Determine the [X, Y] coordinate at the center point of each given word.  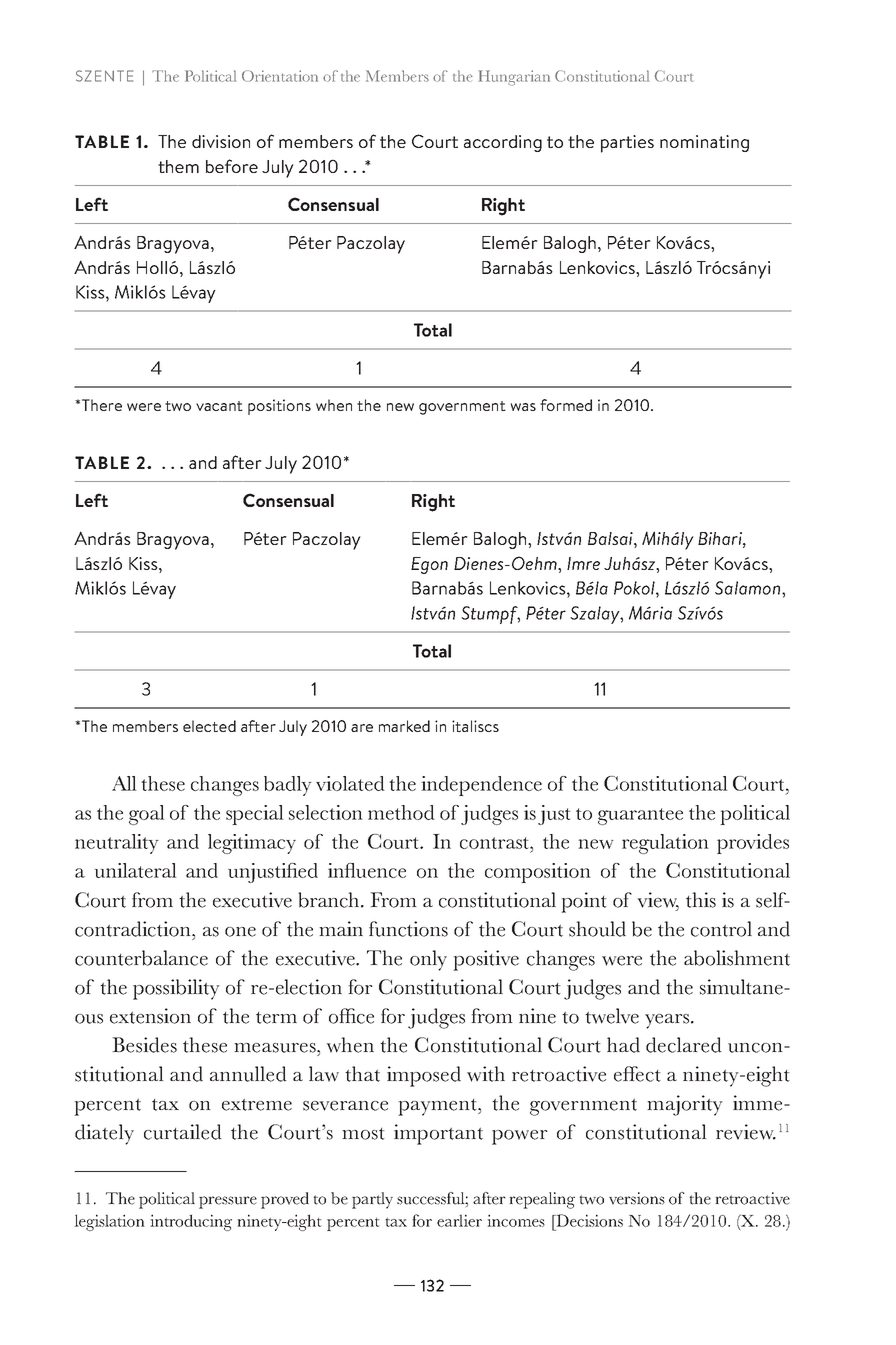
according [503, 143]
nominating [704, 143]
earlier [459, 1220]
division [221, 141]
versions [637, 1198]
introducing [191, 1222]
